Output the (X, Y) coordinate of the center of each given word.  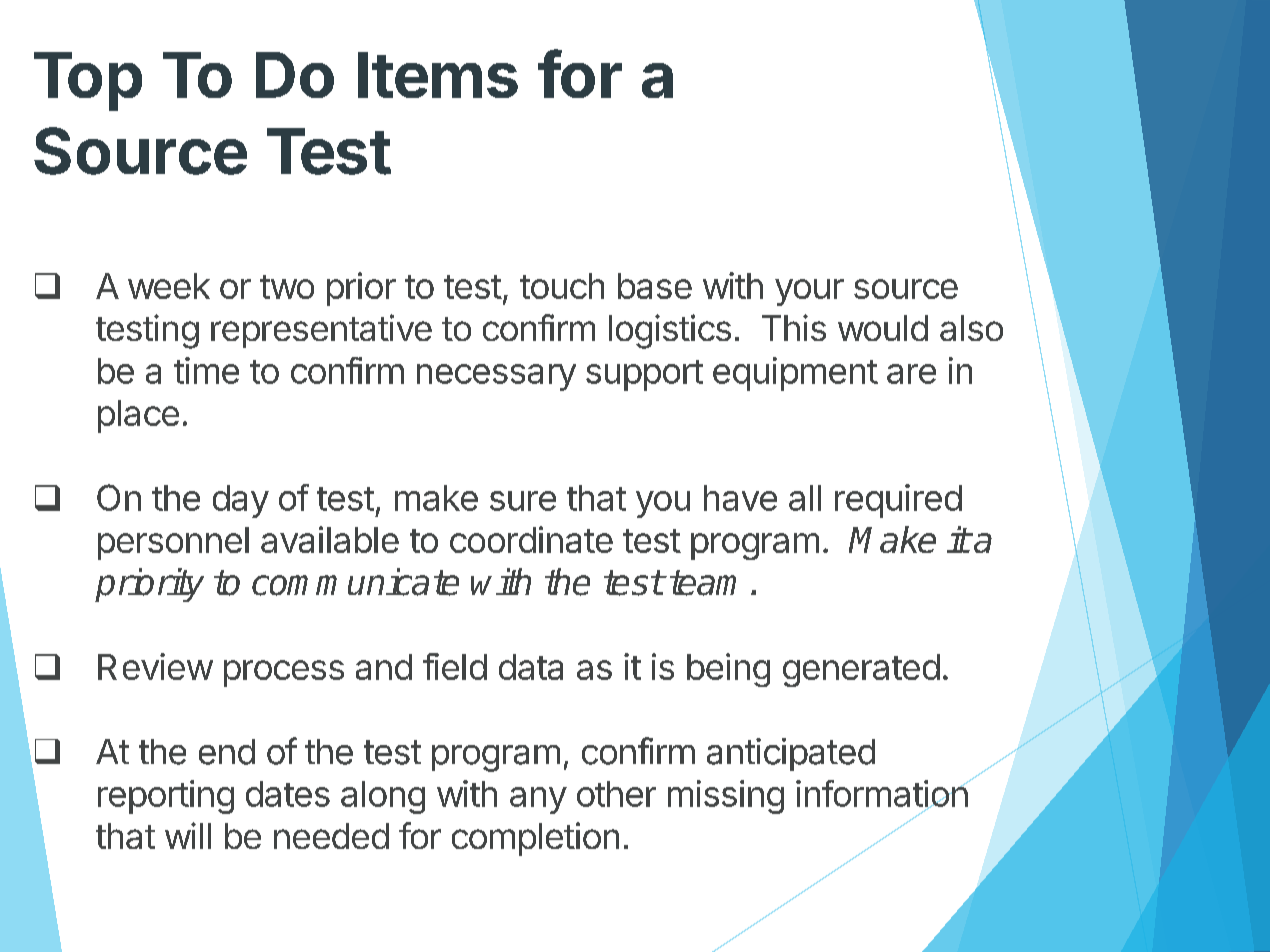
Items (438, 75)
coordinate (531, 539)
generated (861, 670)
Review (155, 666)
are (911, 374)
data (531, 667)
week (169, 286)
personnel (173, 543)
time (206, 370)
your (809, 292)
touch (562, 286)
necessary (496, 377)
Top (88, 81)
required (898, 501)
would (883, 328)
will (188, 835)
